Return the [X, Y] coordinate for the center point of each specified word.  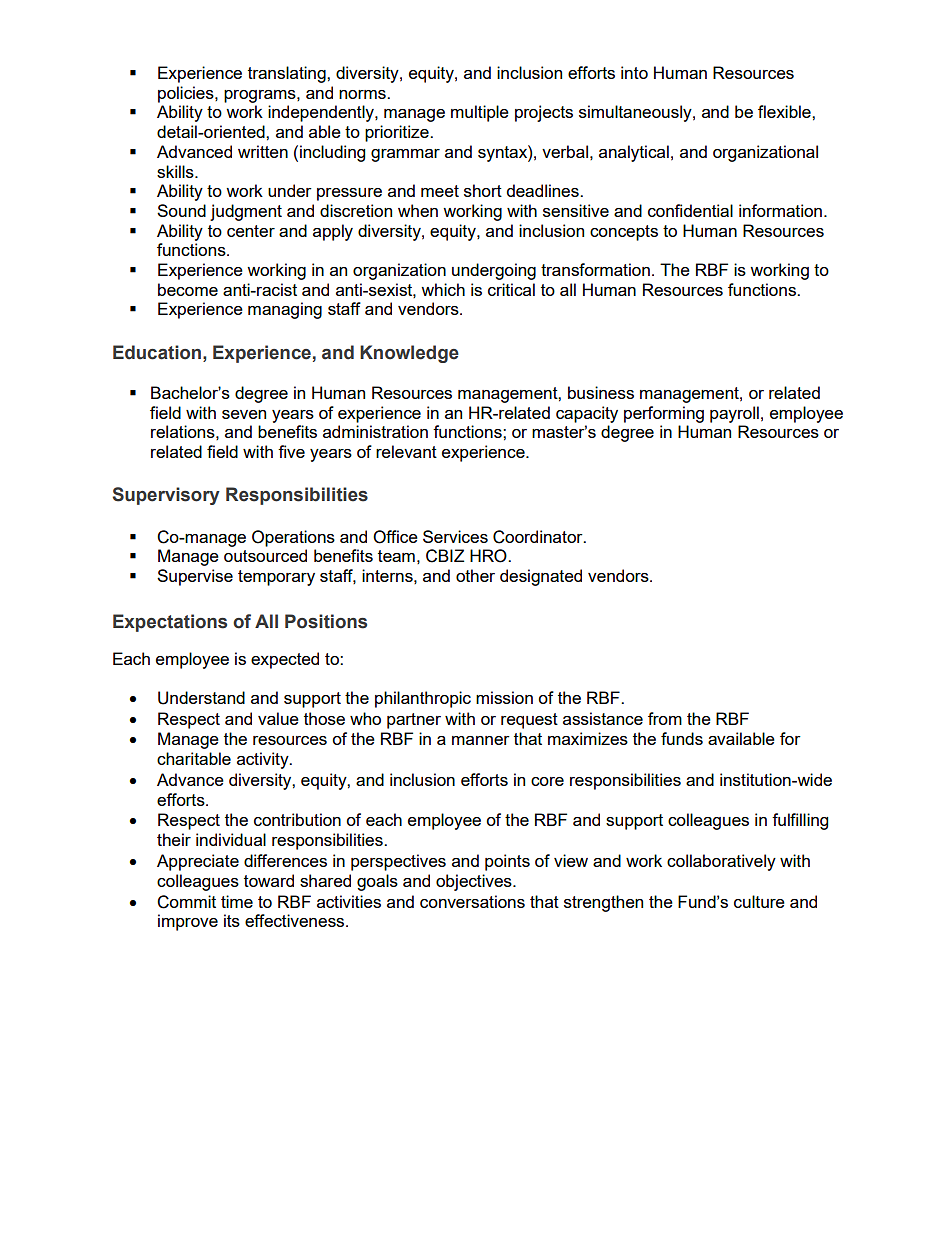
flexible [785, 111]
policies [187, 94]
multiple [480, 113]
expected [285, 660]
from [665, 718]
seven [244, 414]
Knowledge [409, 354]
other [475, 575]
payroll [734, 414]
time [237, 901]
